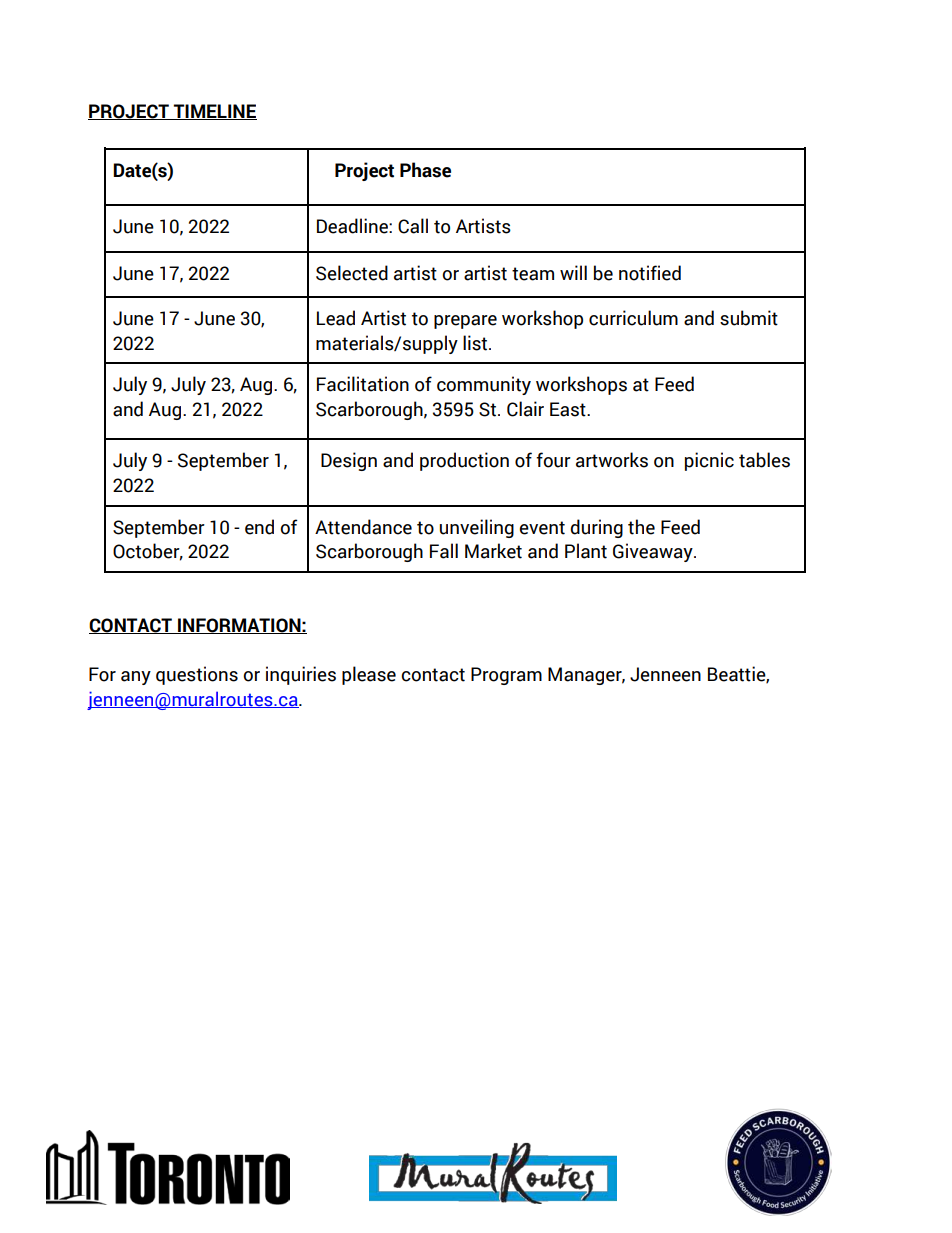 The image size is (952, 1233). Describe the element at coordinates (197, 675) in the screenshot. I see `questions` at that location.
